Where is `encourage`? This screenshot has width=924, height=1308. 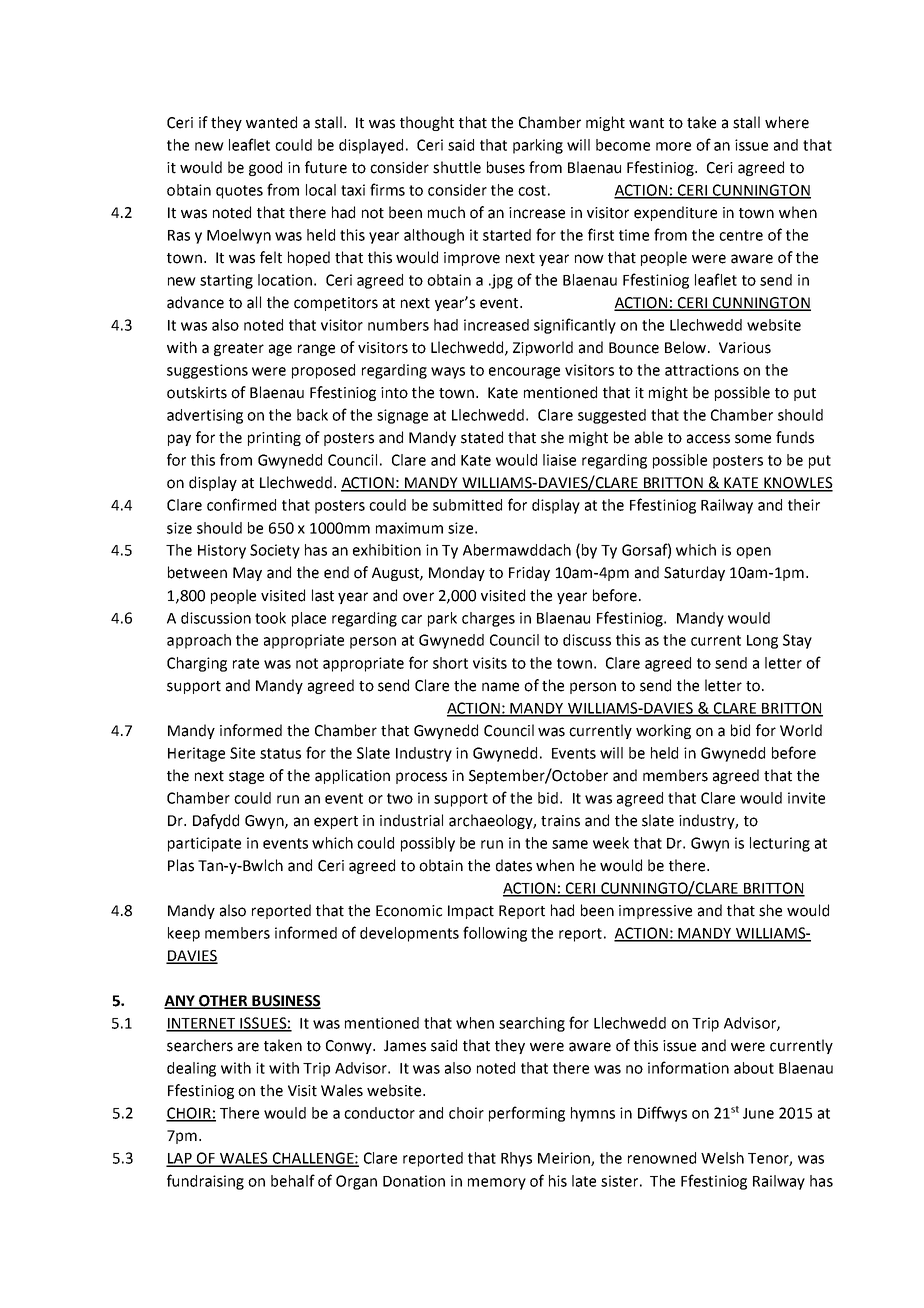
encourage is located at coordinates (524, 373).
